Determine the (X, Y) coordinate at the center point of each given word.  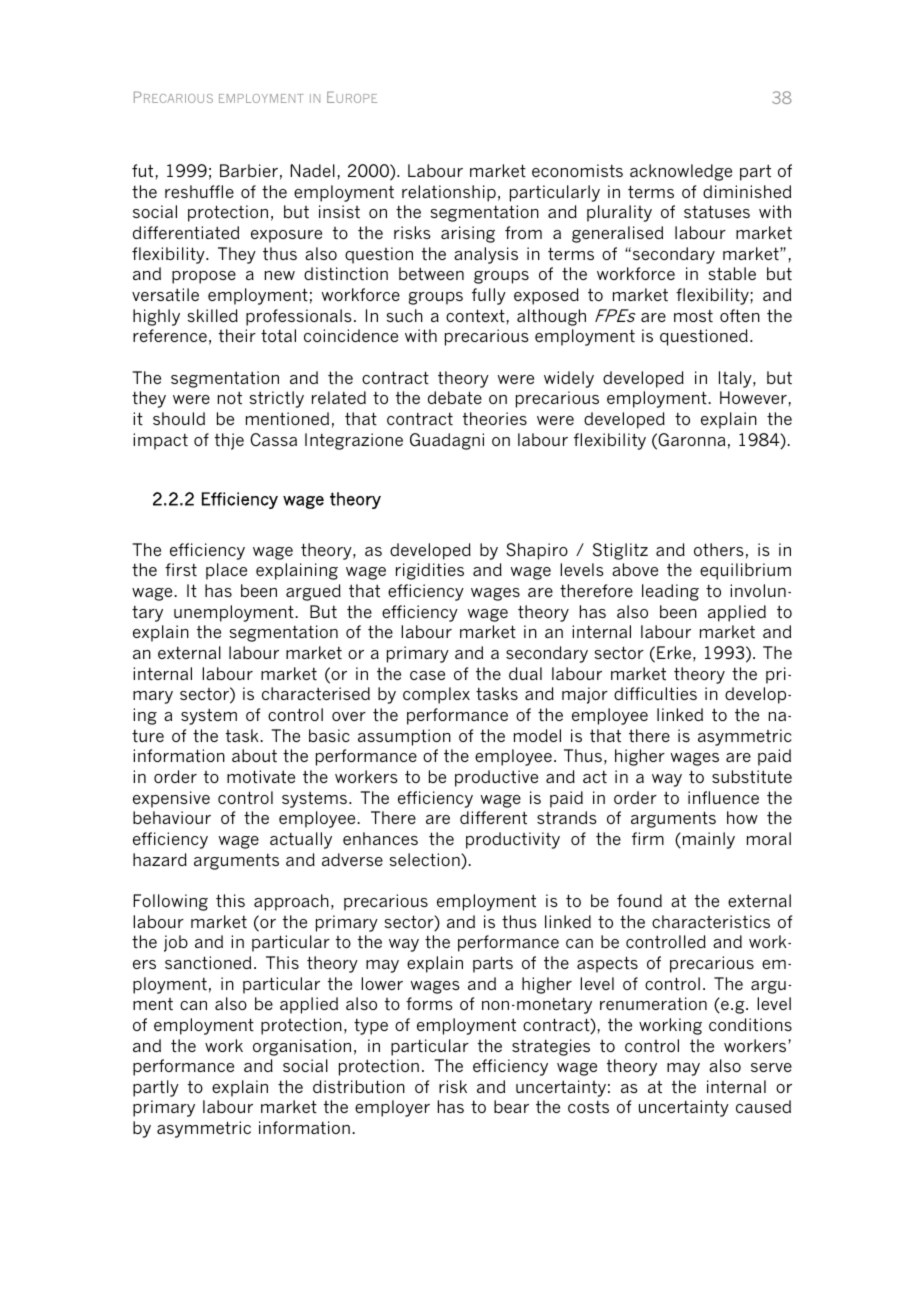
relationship (449, 193)
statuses (717, 212)
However (753, 397)
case (427, 675)
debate (455, 398)
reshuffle (199, 191)
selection (426, 861)
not (230, 398)
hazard (160, 859)
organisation (302, 1047)
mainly (707, 840)
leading (670, 592)
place (226, 571)
